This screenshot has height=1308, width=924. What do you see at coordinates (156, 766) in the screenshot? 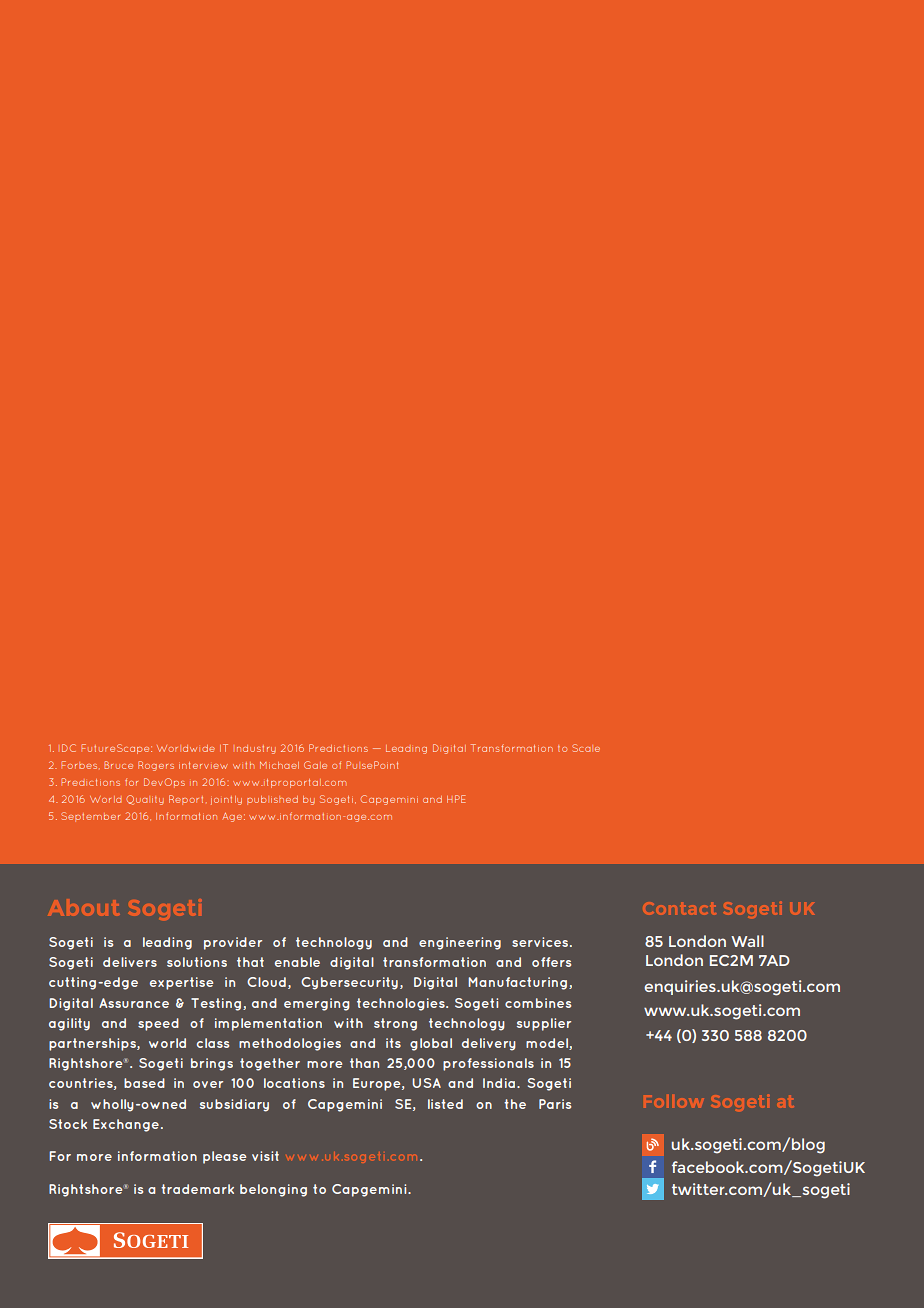
I see `Rogers` at bounding box center [156, 766].
